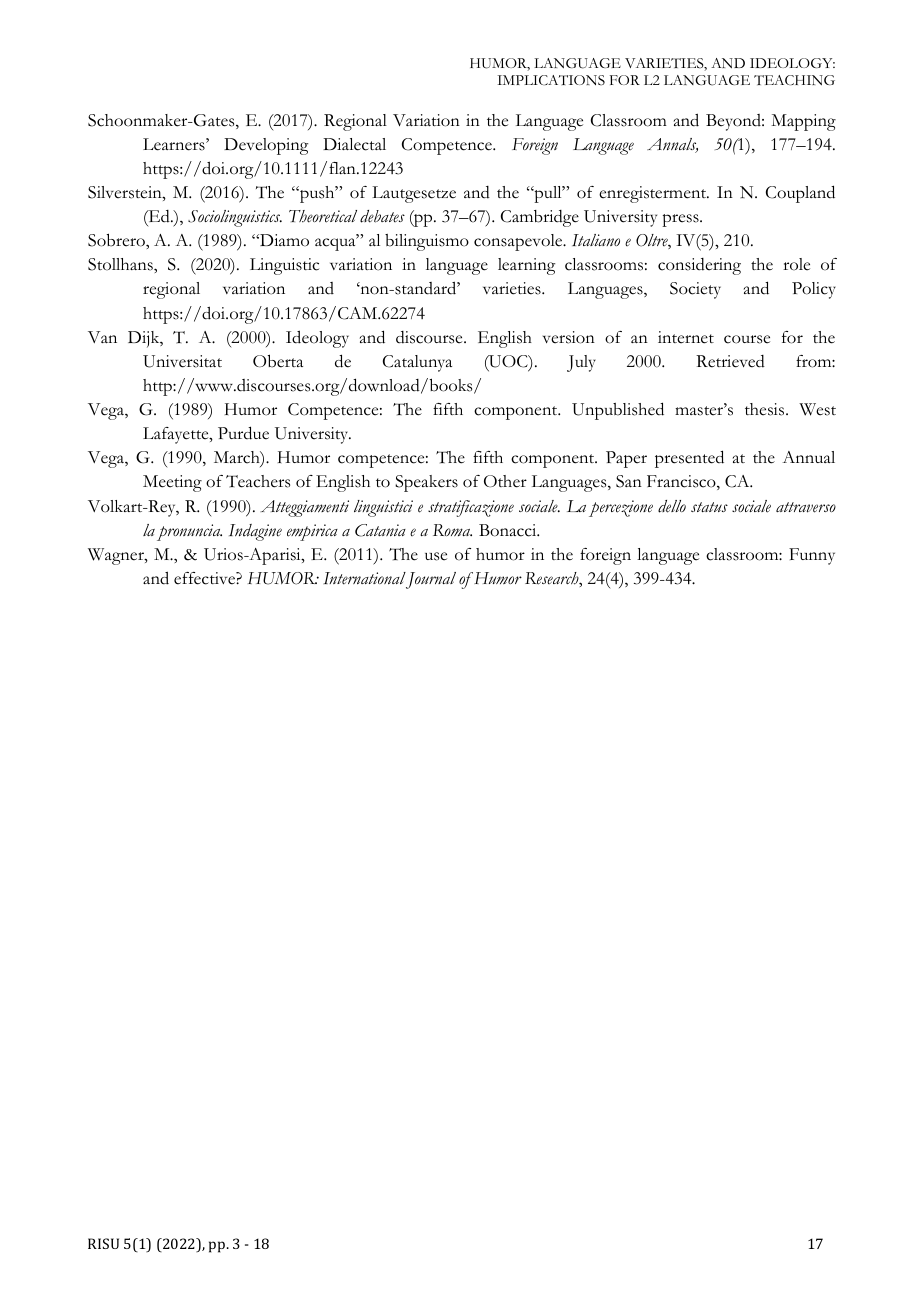  I want to click on Purdue, so click(243, 433).
